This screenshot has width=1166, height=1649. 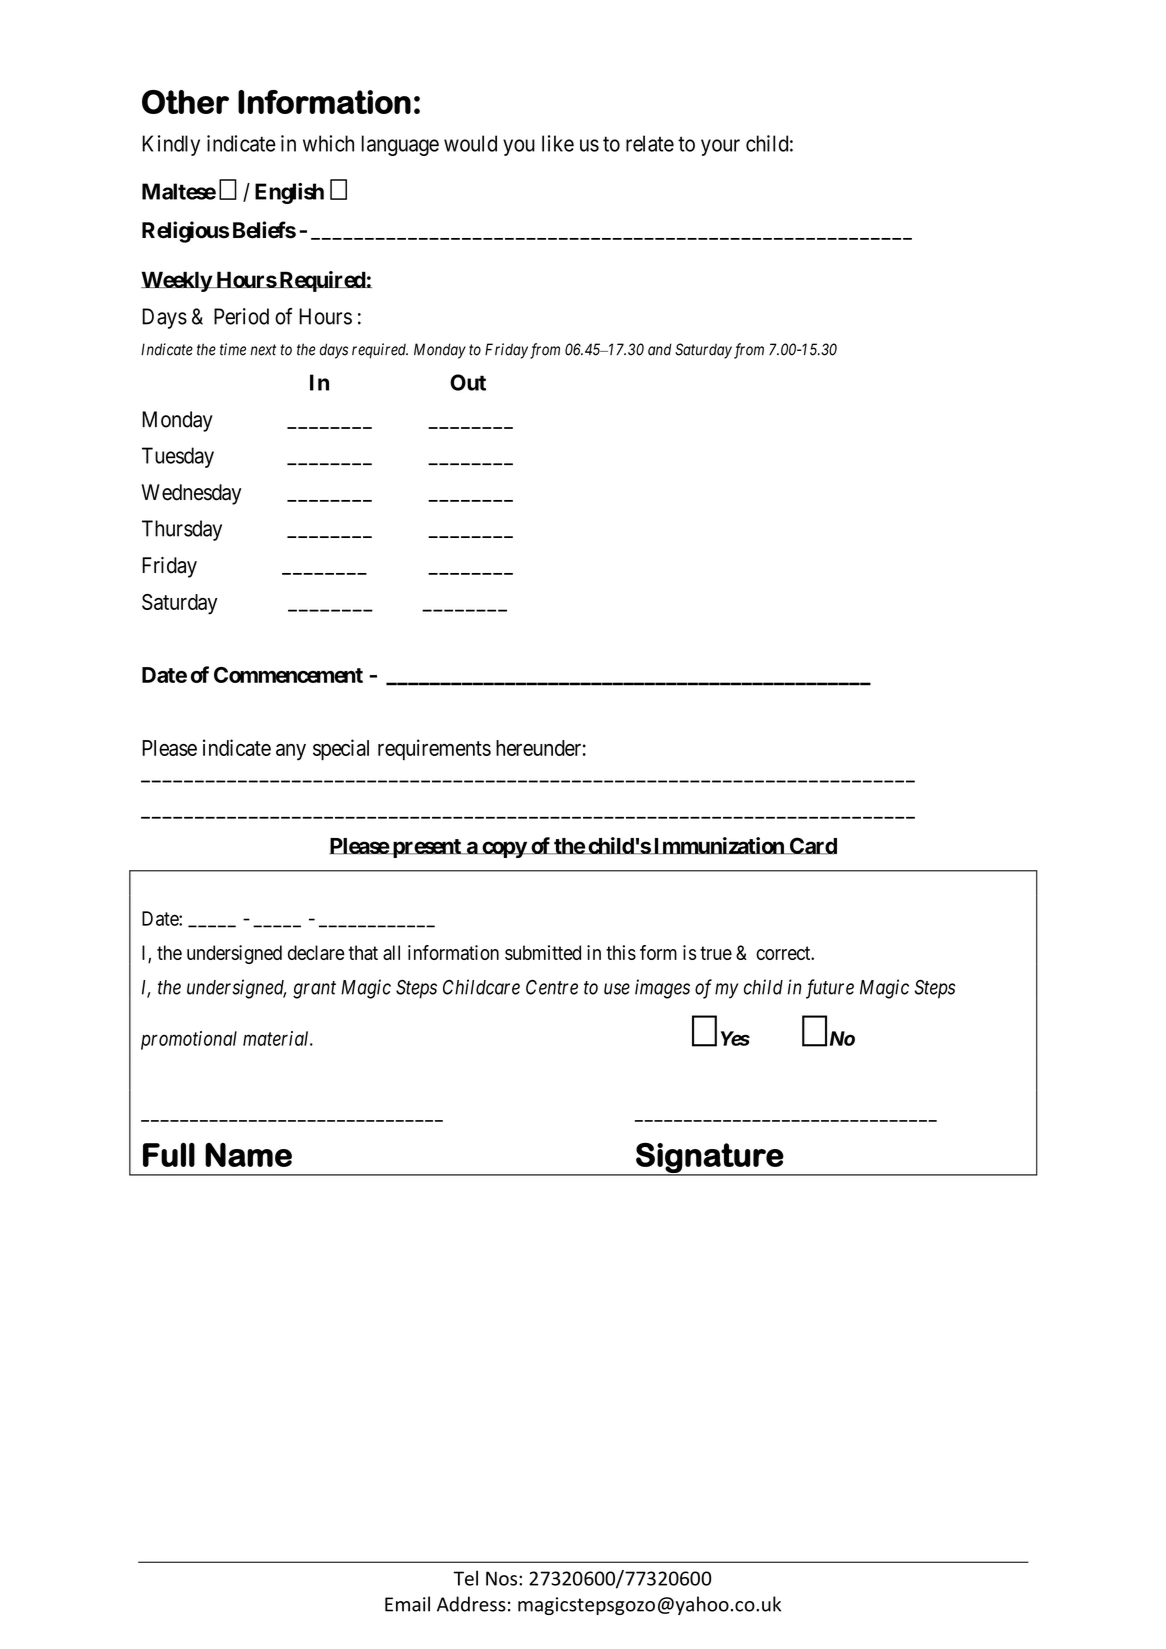 I want to click on special, so click(x=341, y=750).
